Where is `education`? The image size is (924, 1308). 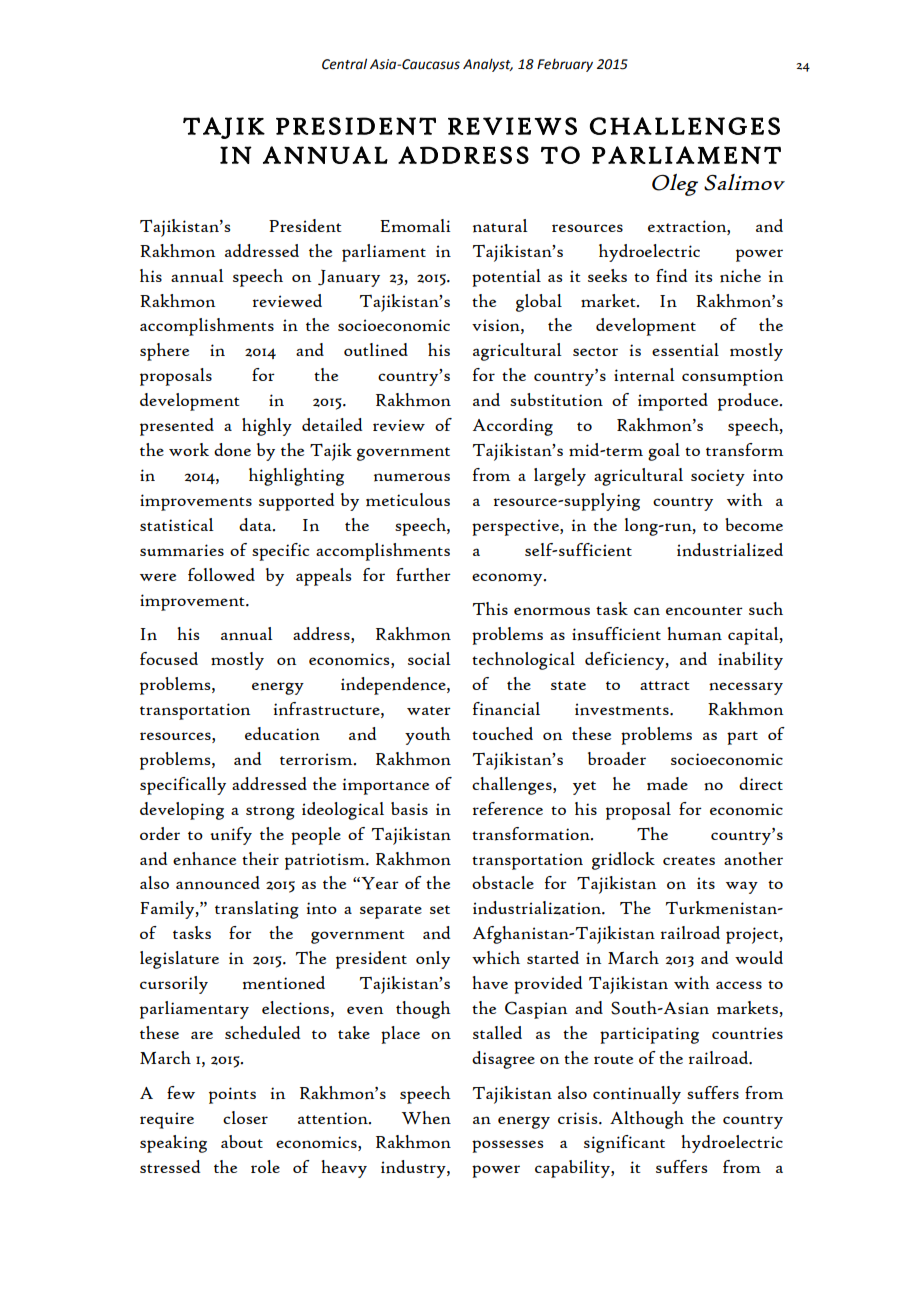
education is located at coordinates (282, 734).
